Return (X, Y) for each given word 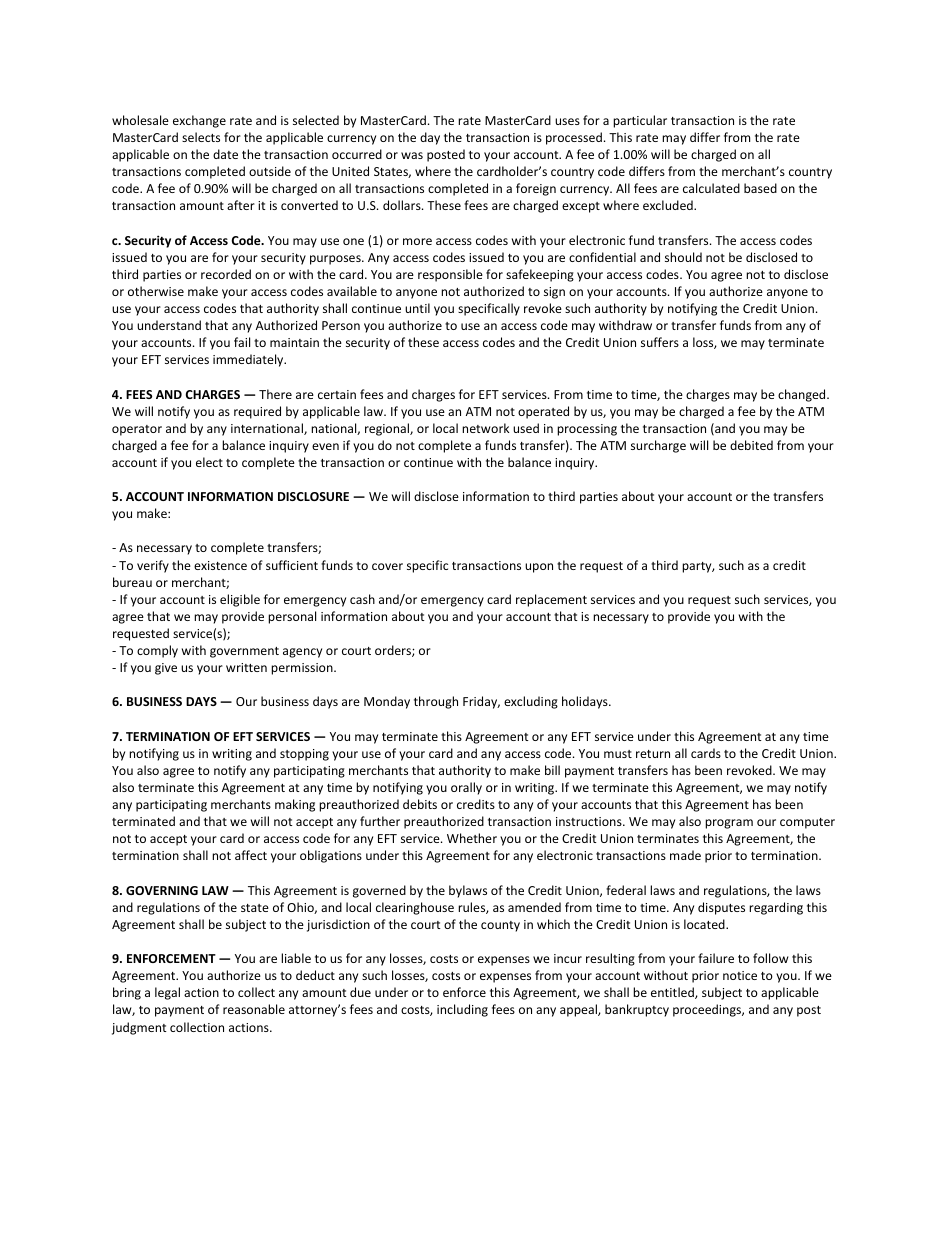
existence (220, 565)
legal (167, 993)
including (462, 1010)
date (225, 154)
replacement (551, 600)
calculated (711, 188)
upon (539, 568)
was (412, 155)
